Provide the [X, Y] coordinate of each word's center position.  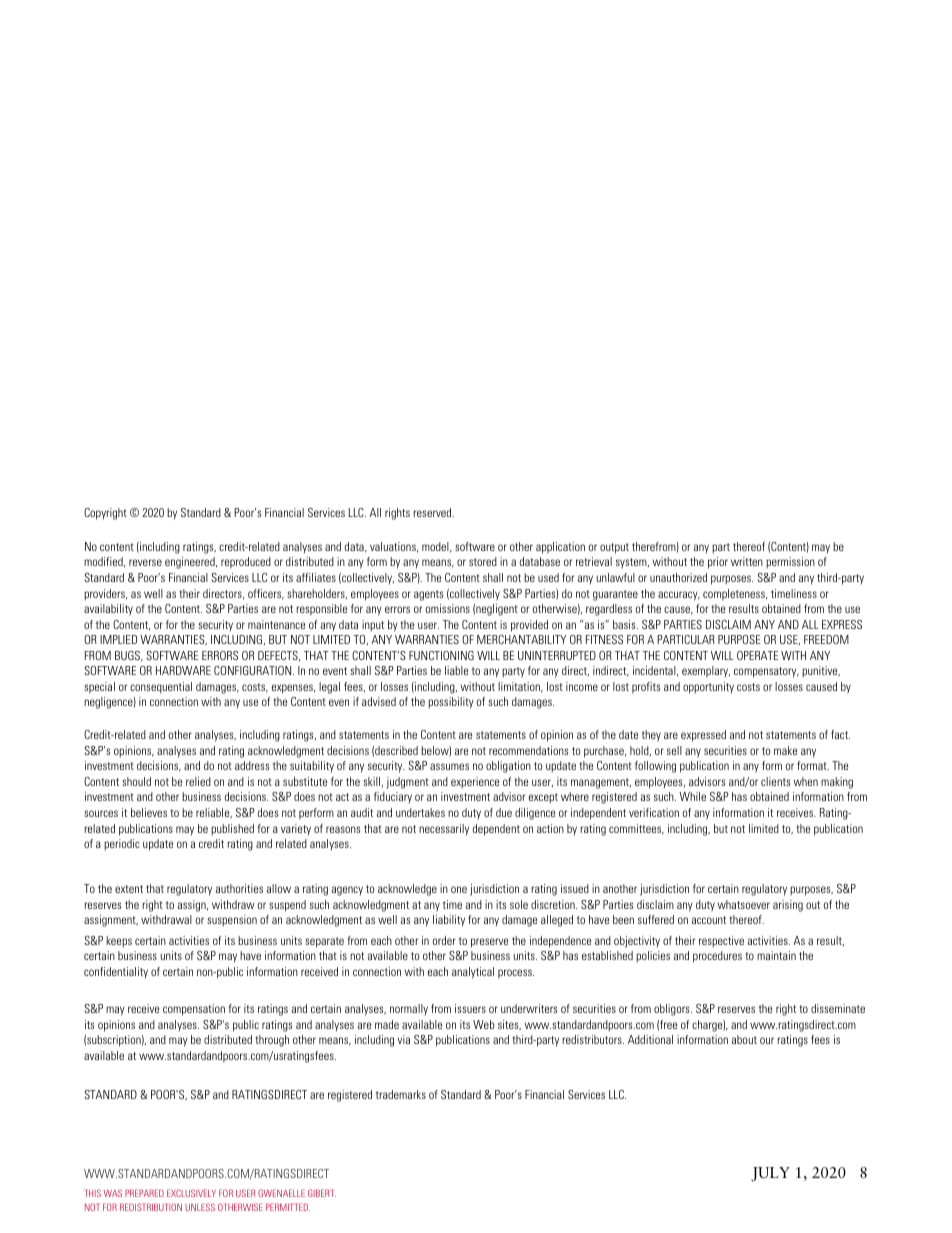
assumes [449, 766]
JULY [770, 1174]
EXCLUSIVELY [191, 1193]
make [785, 750]
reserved [434, 512]
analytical [473, 973]
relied [198, 781]
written [747, 561]
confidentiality [116, 972]
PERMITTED [288, 1207]
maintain [776, 955]
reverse [145, 562]
